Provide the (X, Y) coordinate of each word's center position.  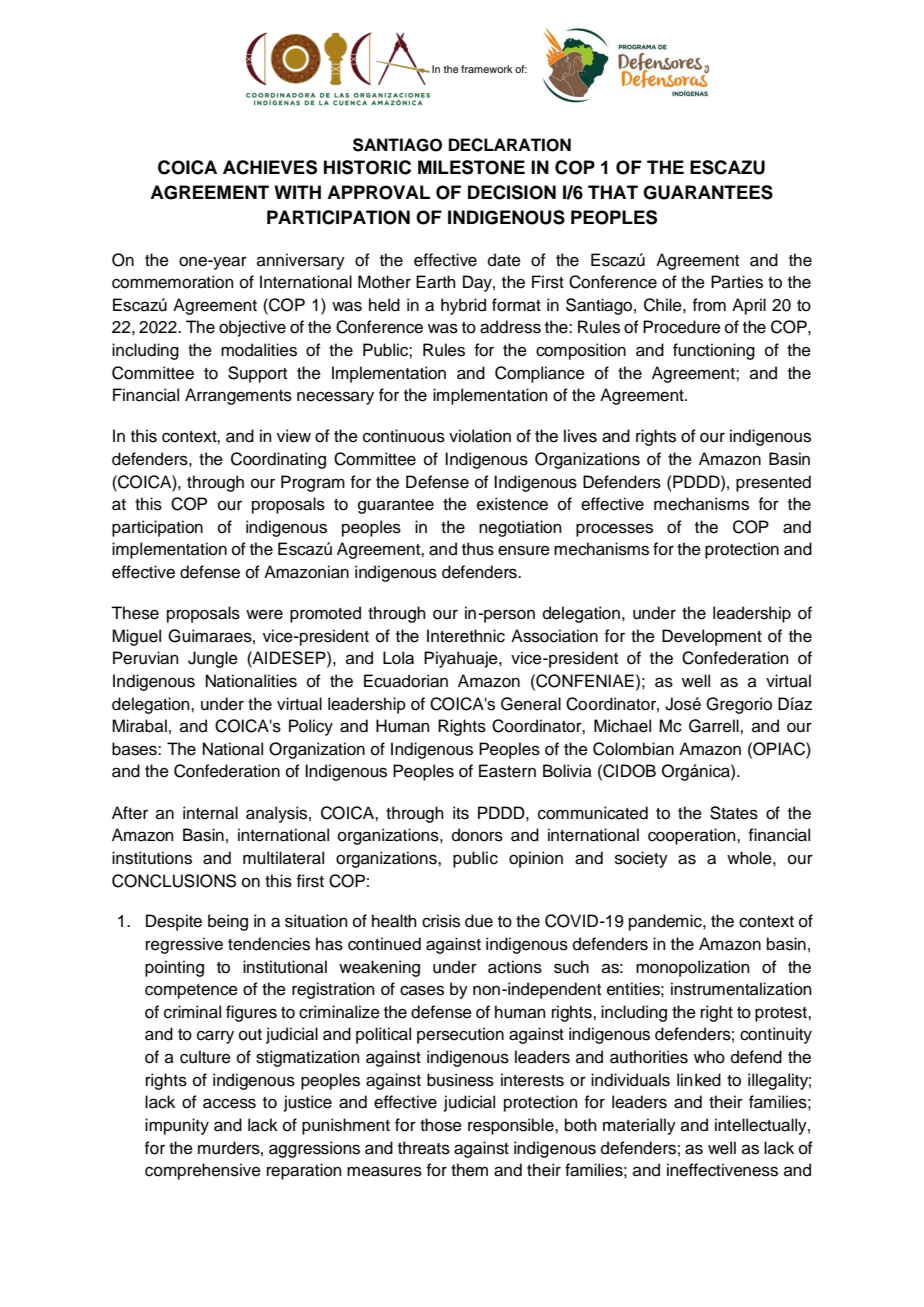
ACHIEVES (270, 167)
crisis (441, 921)
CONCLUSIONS (174, 881)
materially (639, 1126)
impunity (177, 1126)
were (264, 614)
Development (712, 637)
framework (487, 69)
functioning (714, 351)
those (441, 1125)
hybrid (463, 306)
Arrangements (238, 396)
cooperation (693, 836)
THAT (613, 192)
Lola (398, 658)
